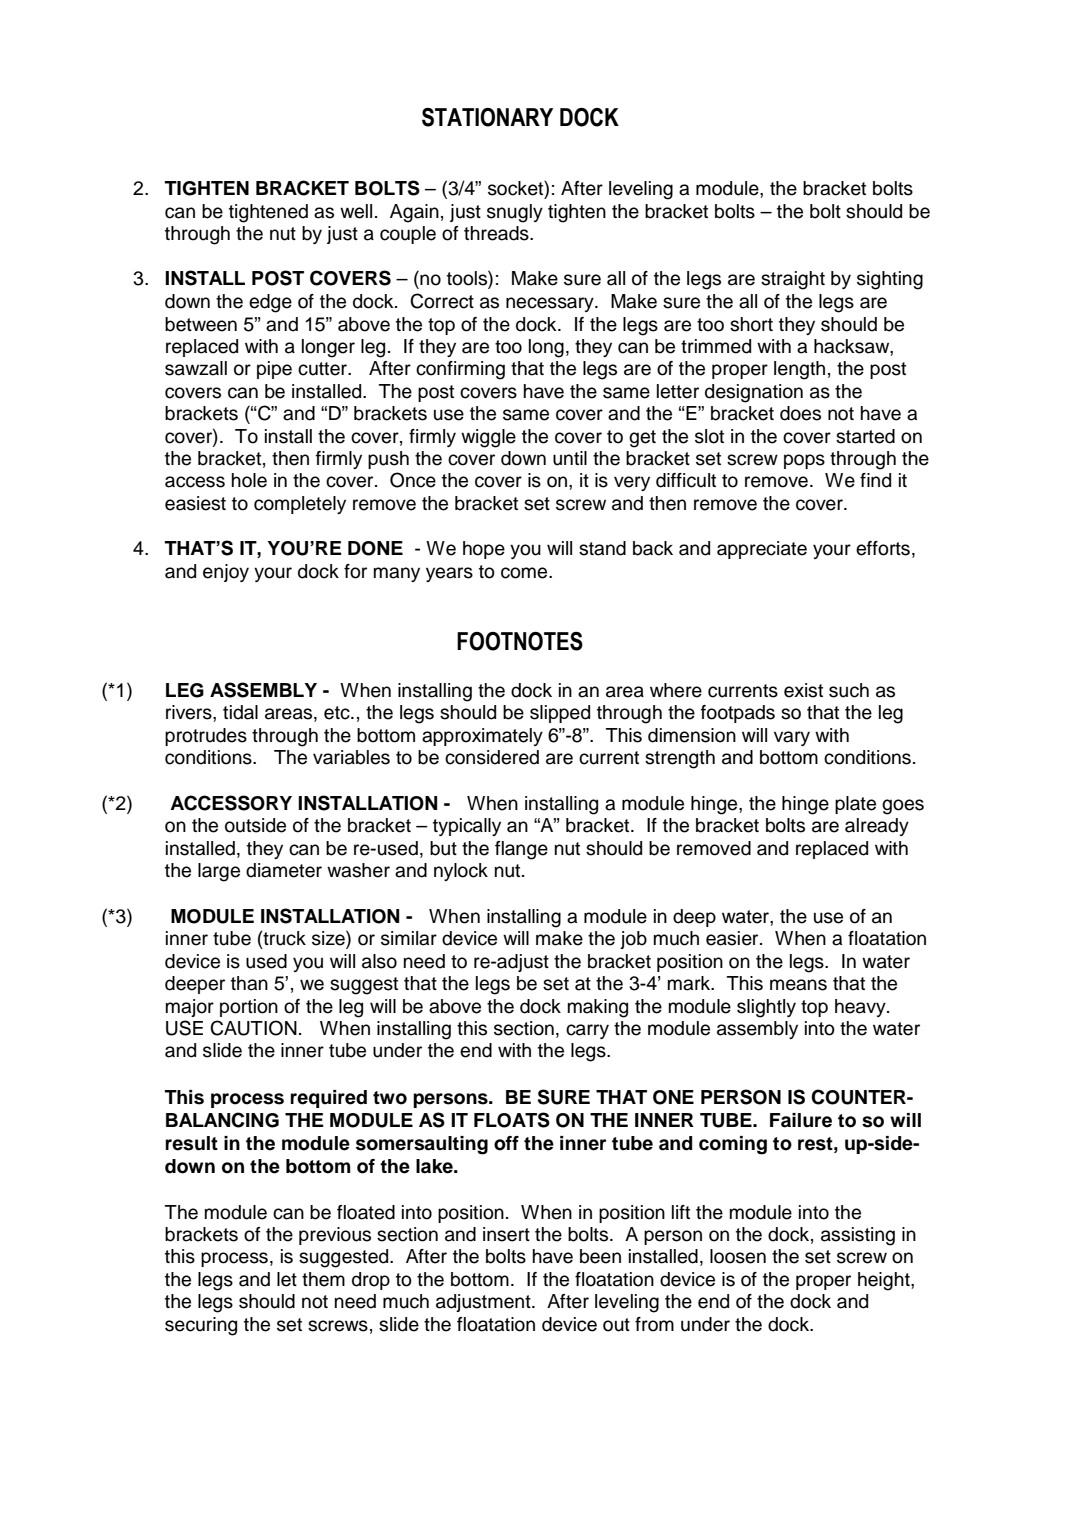  I want to click on STATIONARY, so click(487, 117).
